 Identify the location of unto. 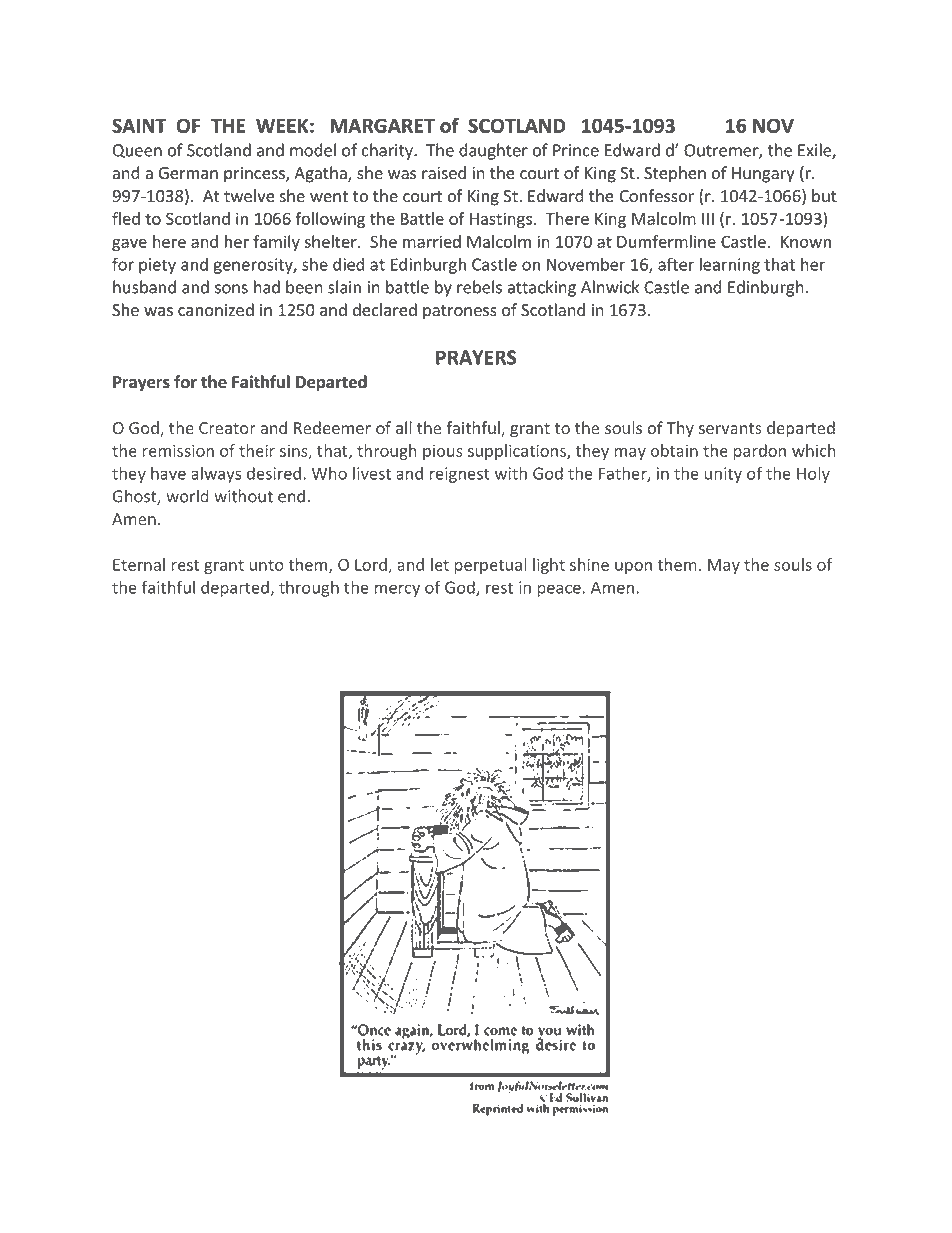
(267, 565).
